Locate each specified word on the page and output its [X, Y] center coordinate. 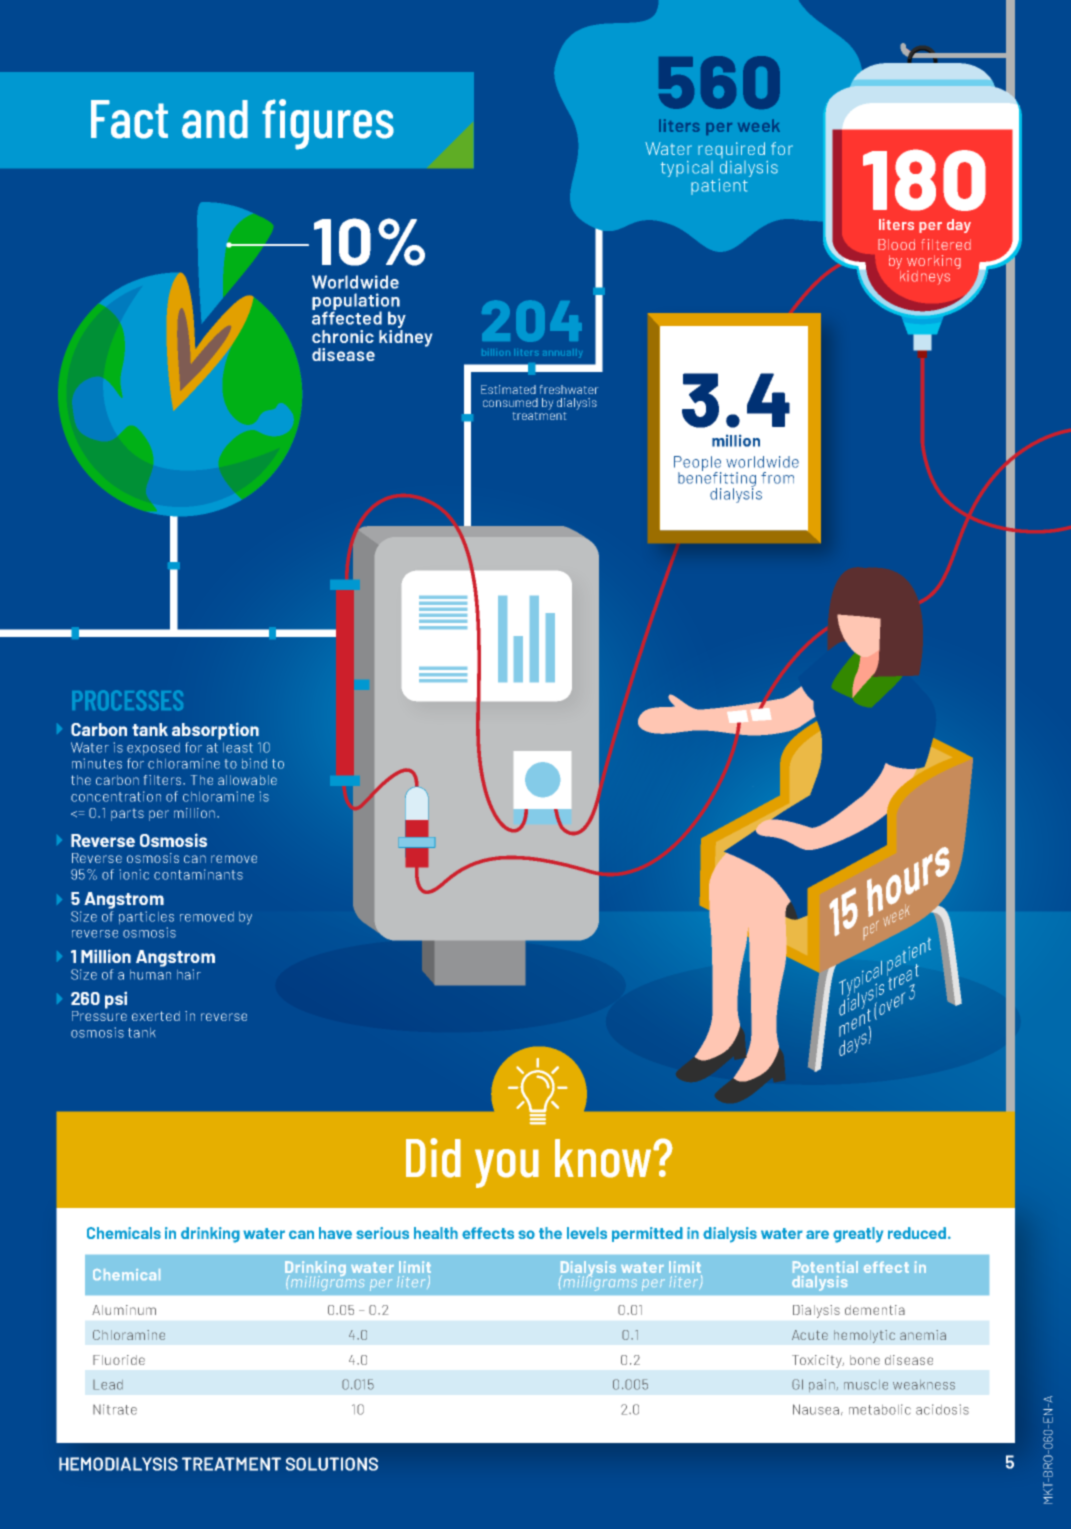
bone [865, 1360]
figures [328, 124]
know [604, 1158]
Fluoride [119, 1360]
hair [189, 974]
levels [587, 1233]
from [777, 478]
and [215, 119]
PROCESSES [127, 700]
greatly [858, 1235]
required [731, 150]
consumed [510, 402]
